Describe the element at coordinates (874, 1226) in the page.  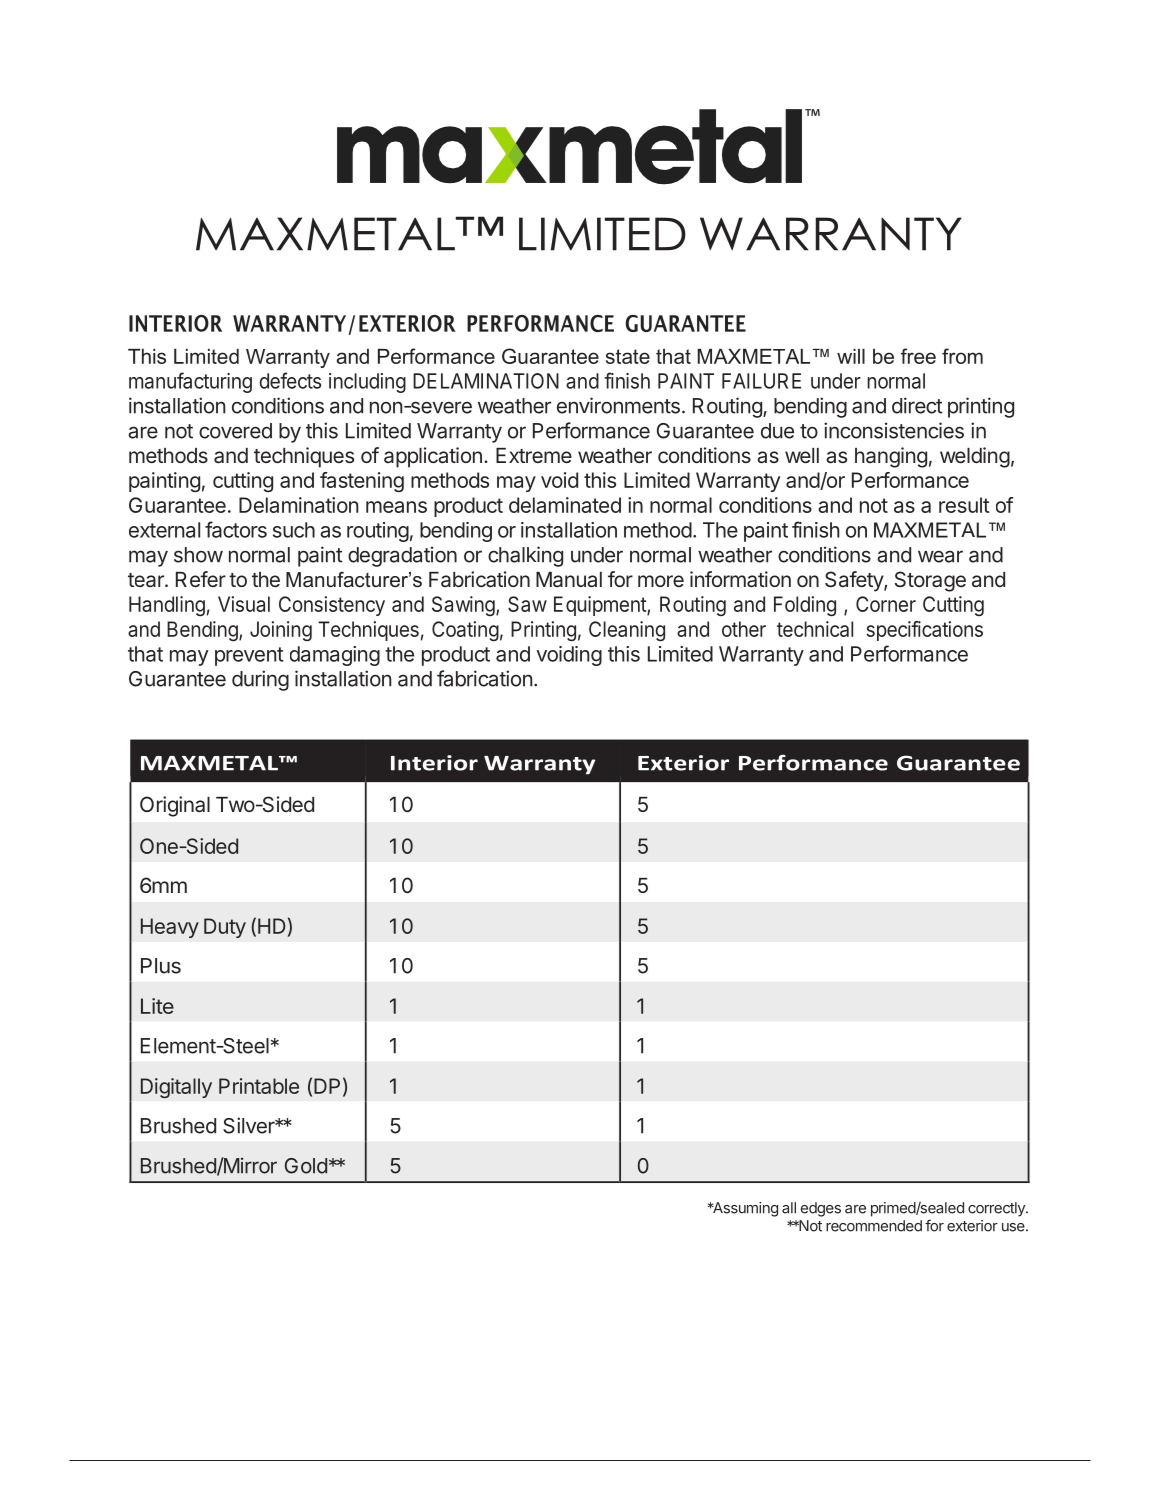
I see `recommended` at that location.
